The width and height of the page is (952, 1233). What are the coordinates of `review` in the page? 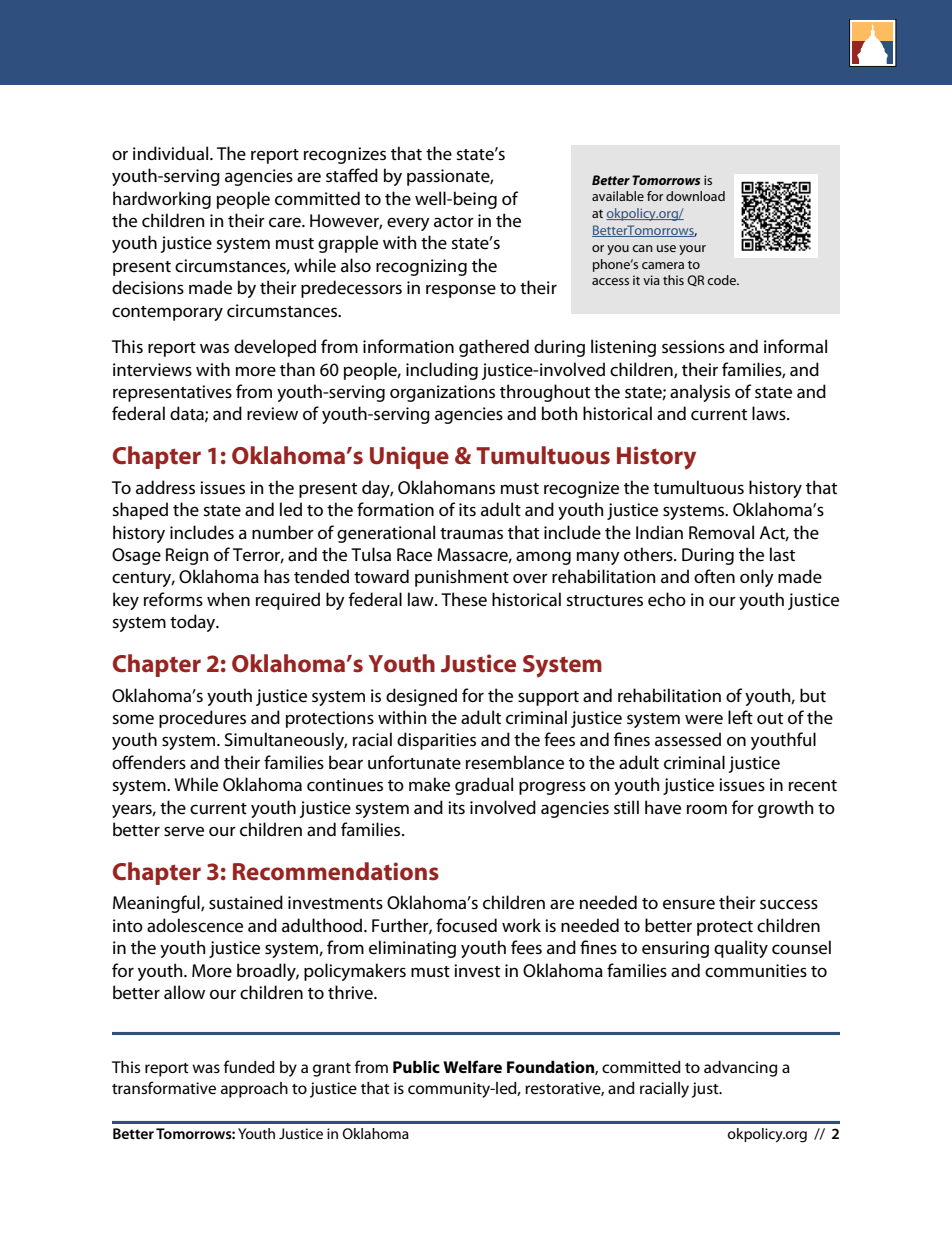 It's located at (272, 414).
